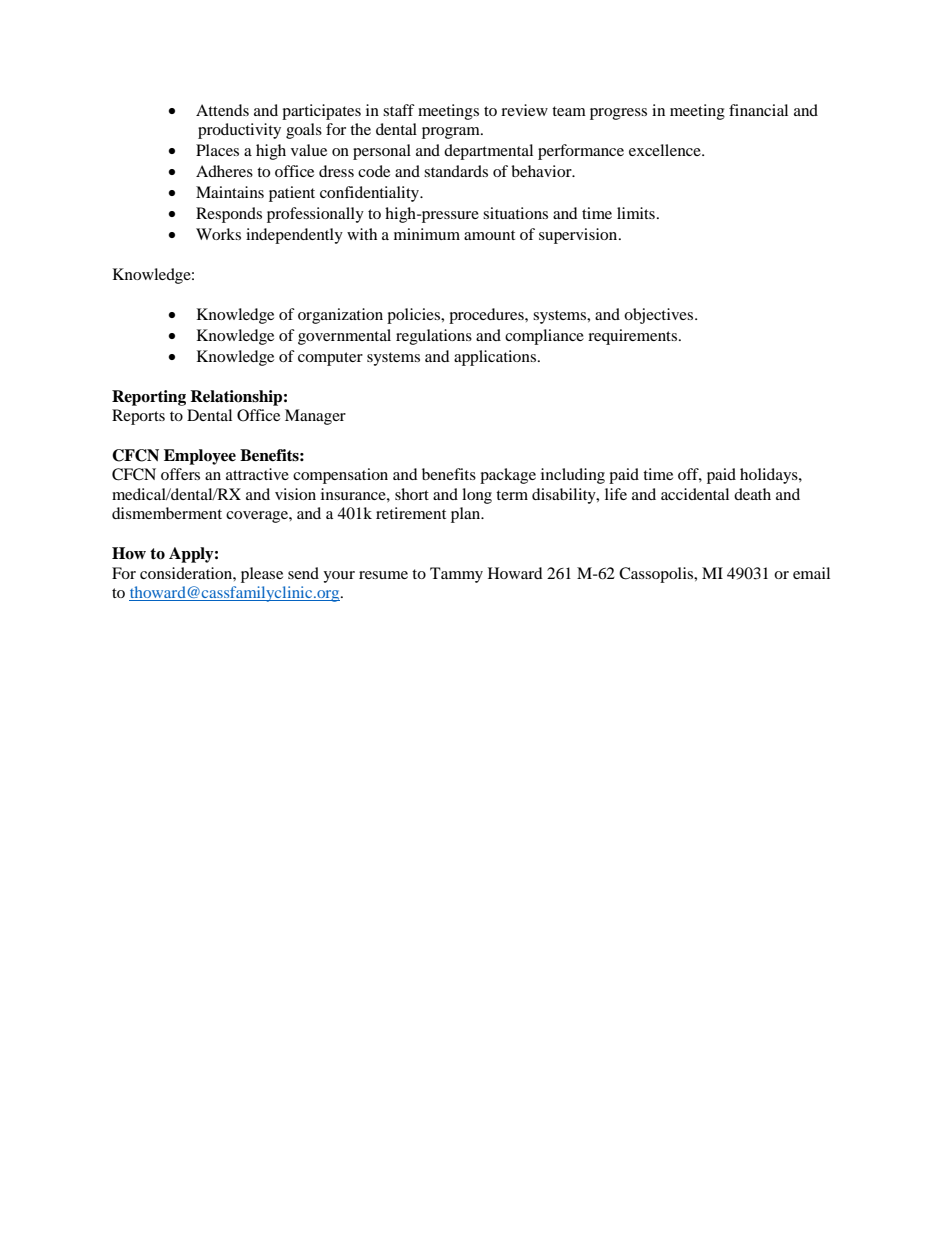 The image size is (952, 1233). Describe the element at coordinates (452, 133) in the page. I see `program` at that location.
